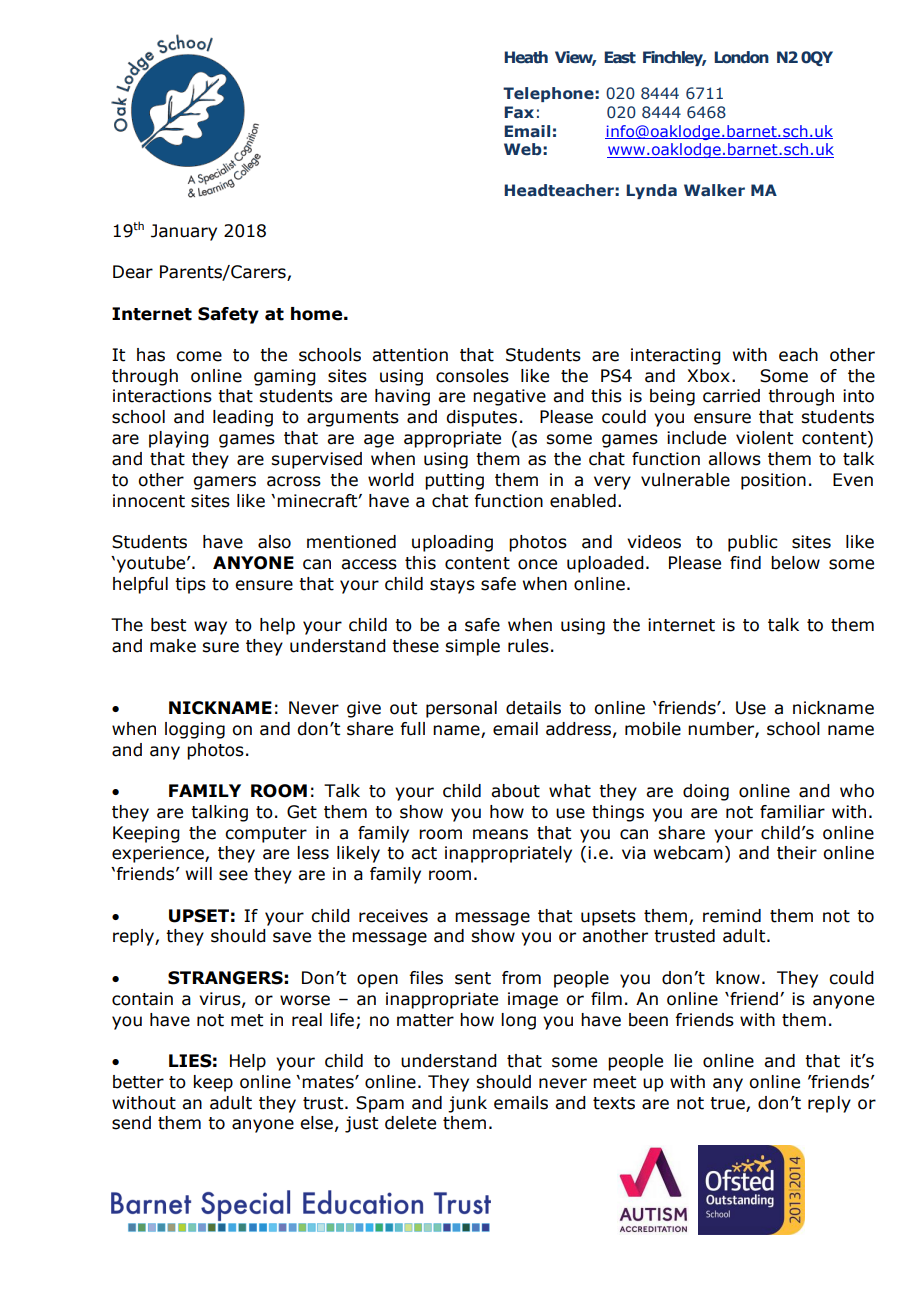 The width and height of the screenshot is (924, 1308). What do you see at coordinates (467, 1104) in the screenshot?
I see `junk` at bounding box center [467, 1104].
